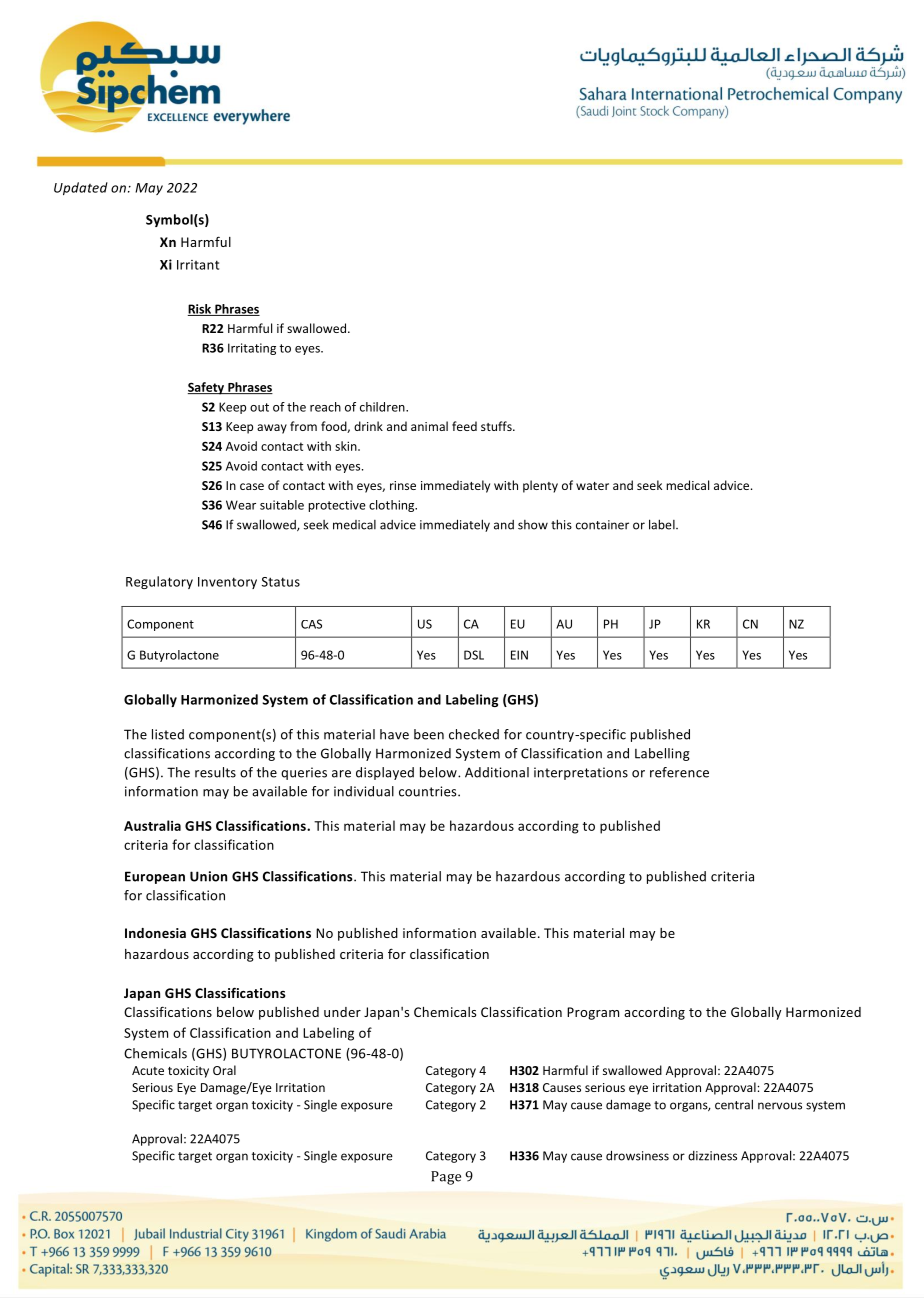  What do you see at coordinates (168, 734) in the document?
I see `listed` at bounding box center [168, 734].
